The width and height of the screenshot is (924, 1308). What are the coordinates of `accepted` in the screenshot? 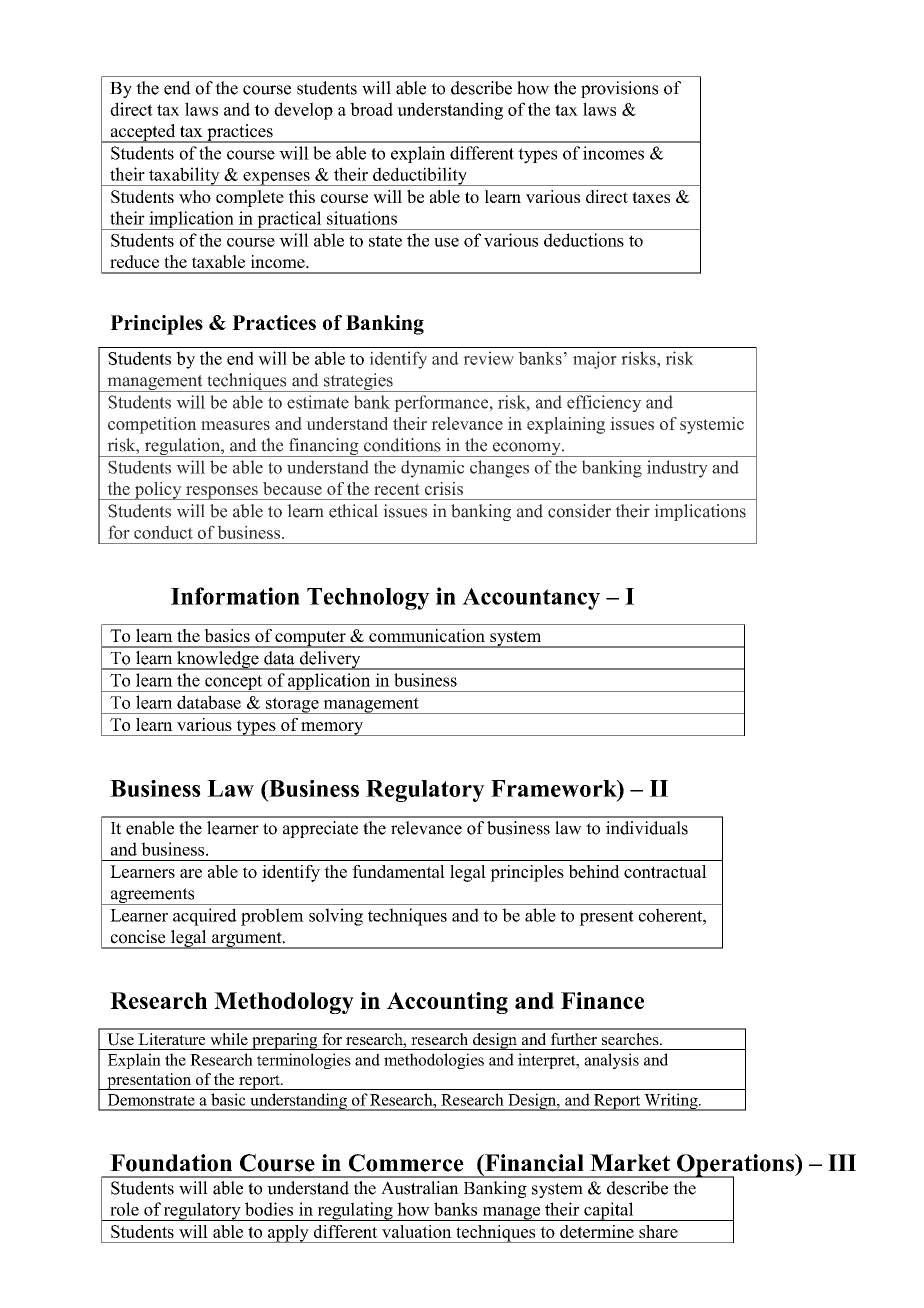 It's located at (143, 133).
